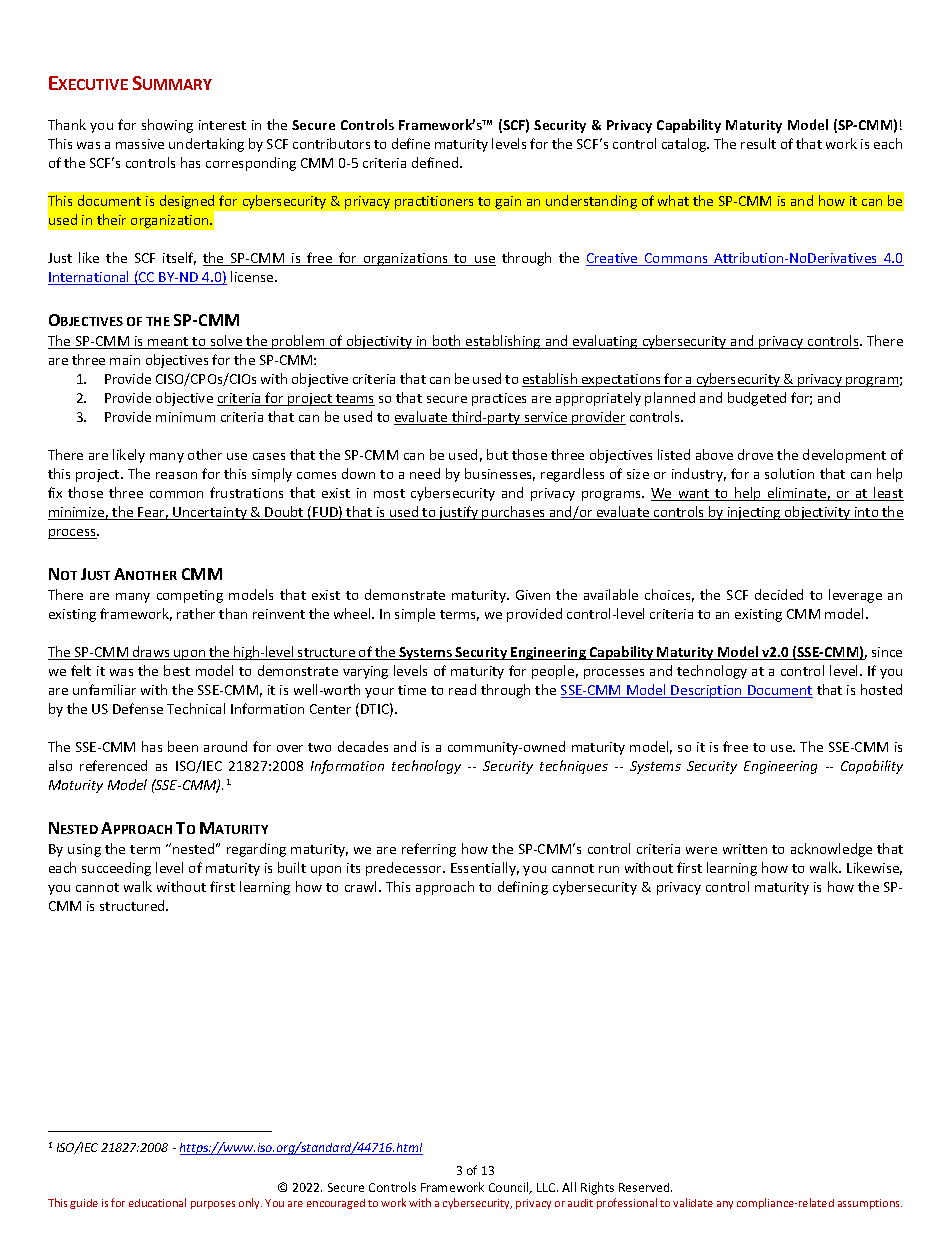 This screenshot has width=952, height=1233. Describe the element at coordinates (140, 144) in the screenshot. I see `massive` at that location.
